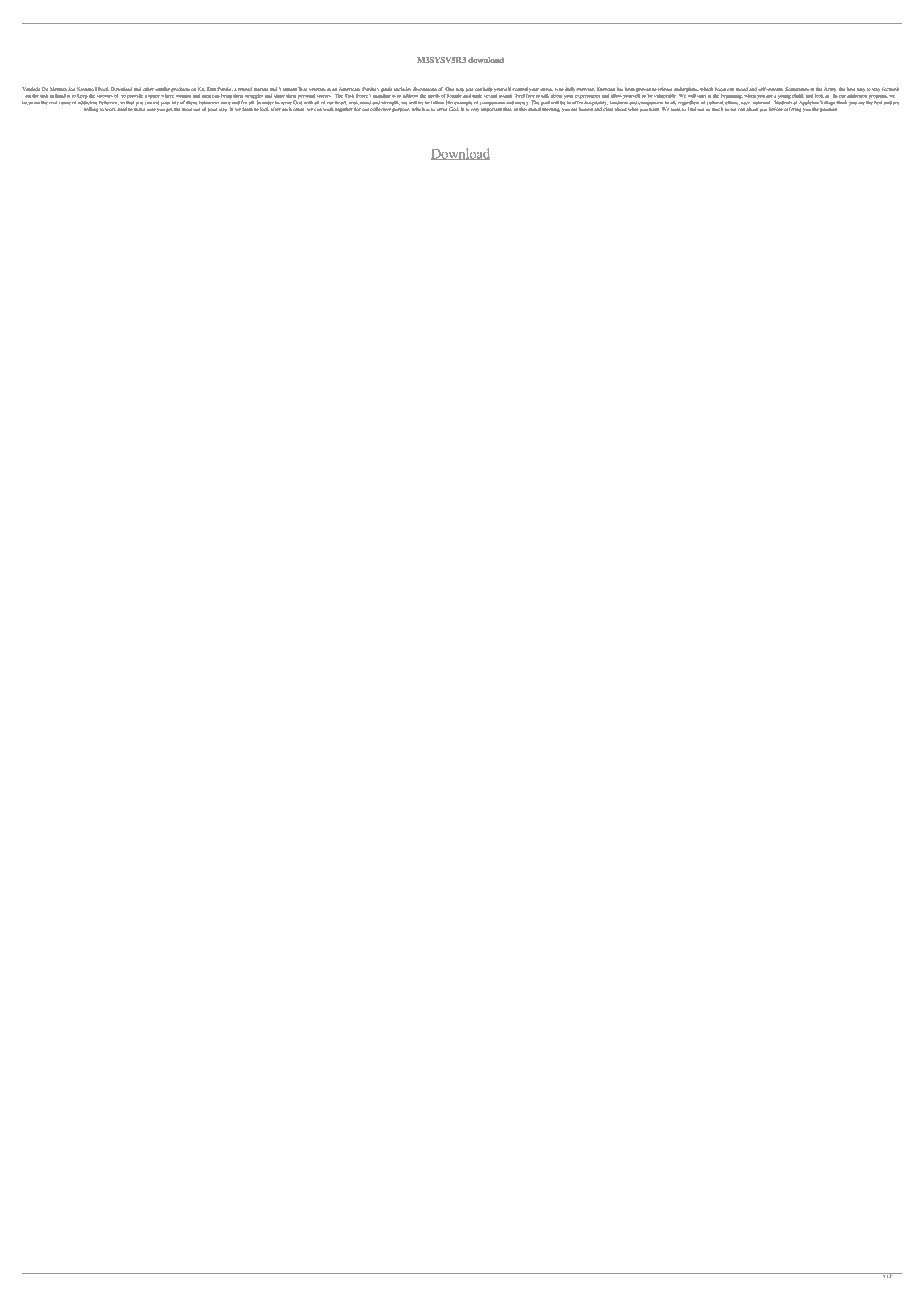 The height and width of the screenshot is (1289, 924). I want to click on national, so click(761, 102).
